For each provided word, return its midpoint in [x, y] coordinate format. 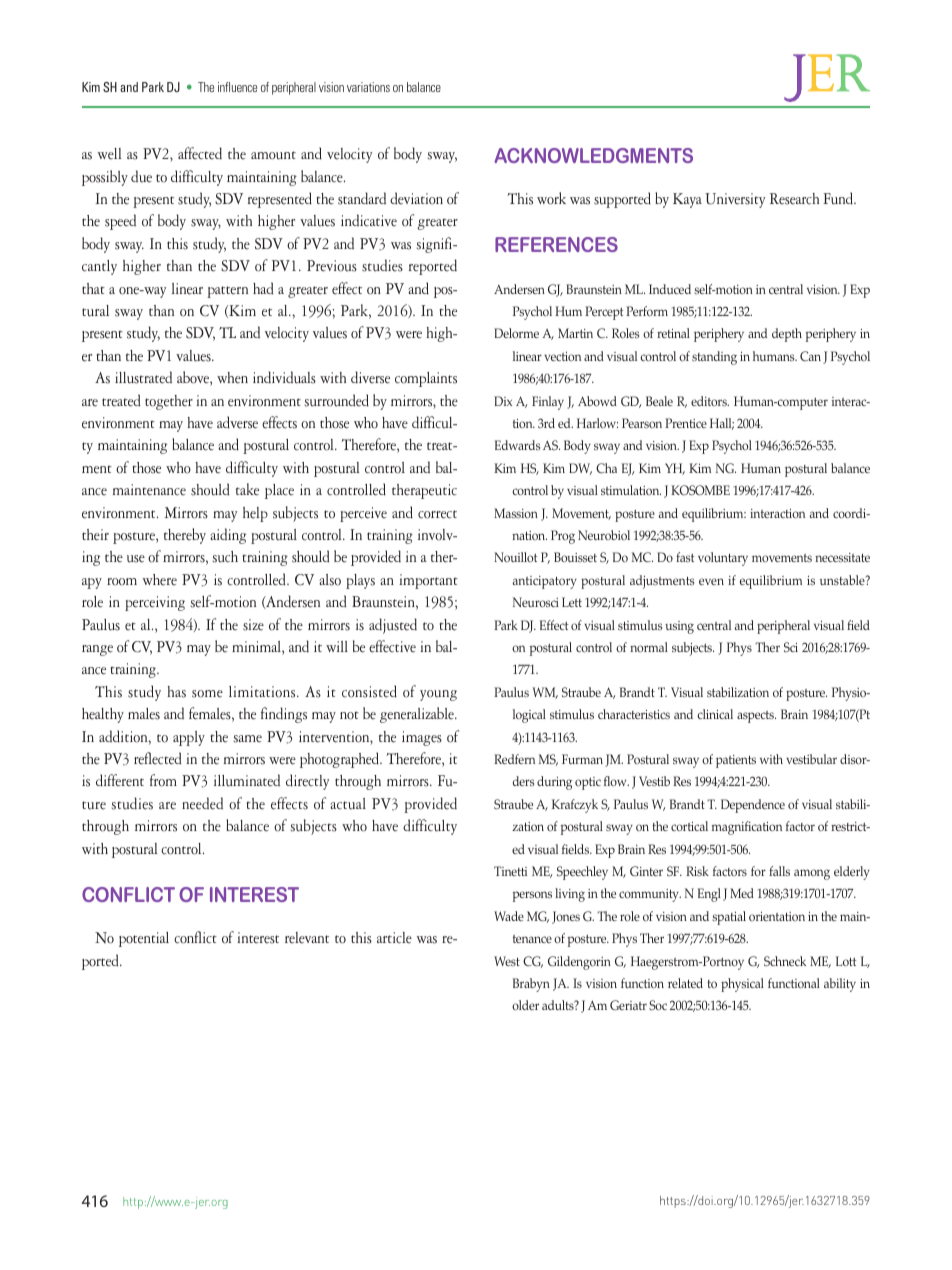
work [551, 198]
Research [794, 199]
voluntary [723, 559]
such [225, 557]
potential [144, 939]
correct [437, 514]
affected [200, 153]
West [507, 961]
